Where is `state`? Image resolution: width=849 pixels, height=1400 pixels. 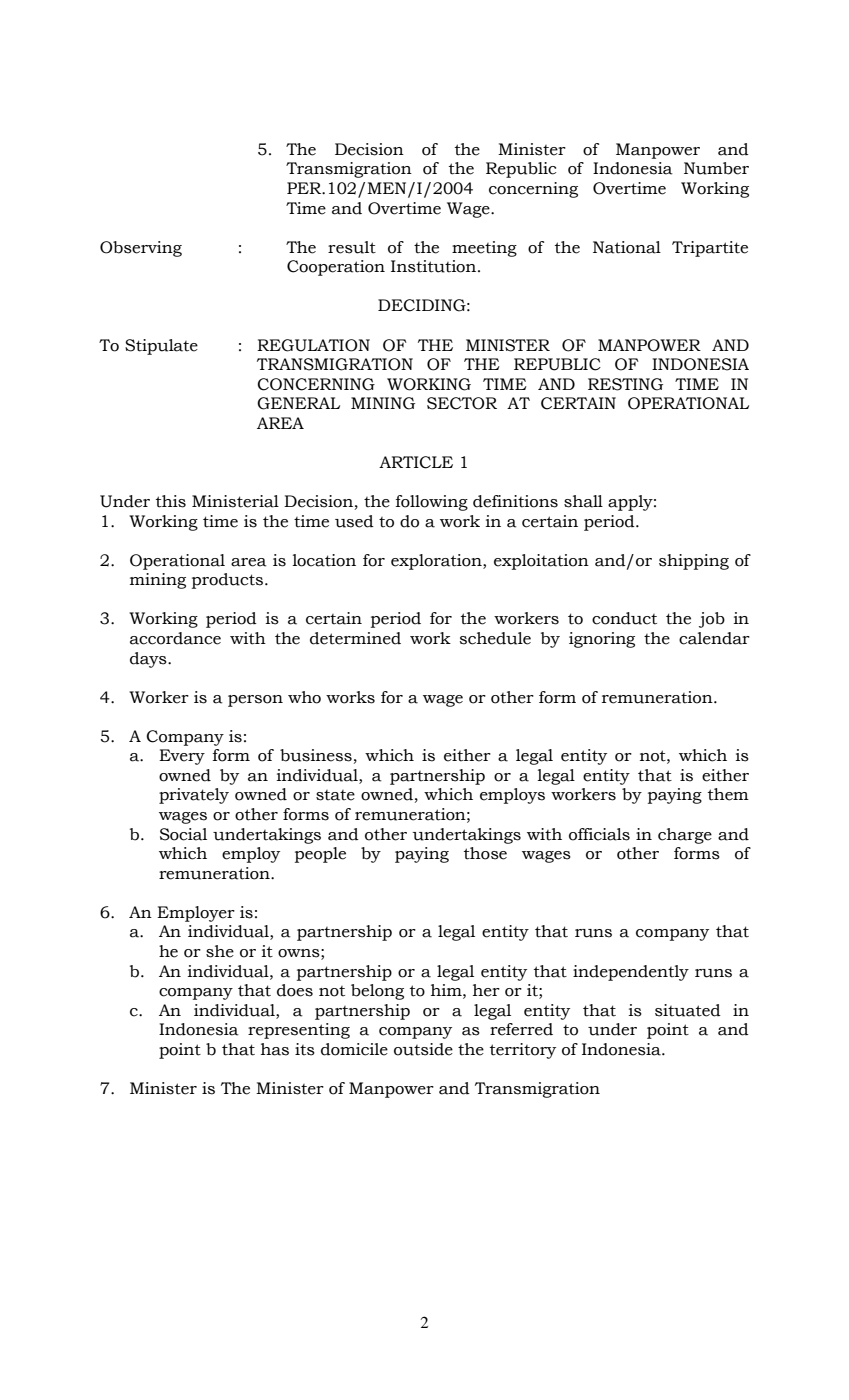
state is located at coordinates (335, 795).
